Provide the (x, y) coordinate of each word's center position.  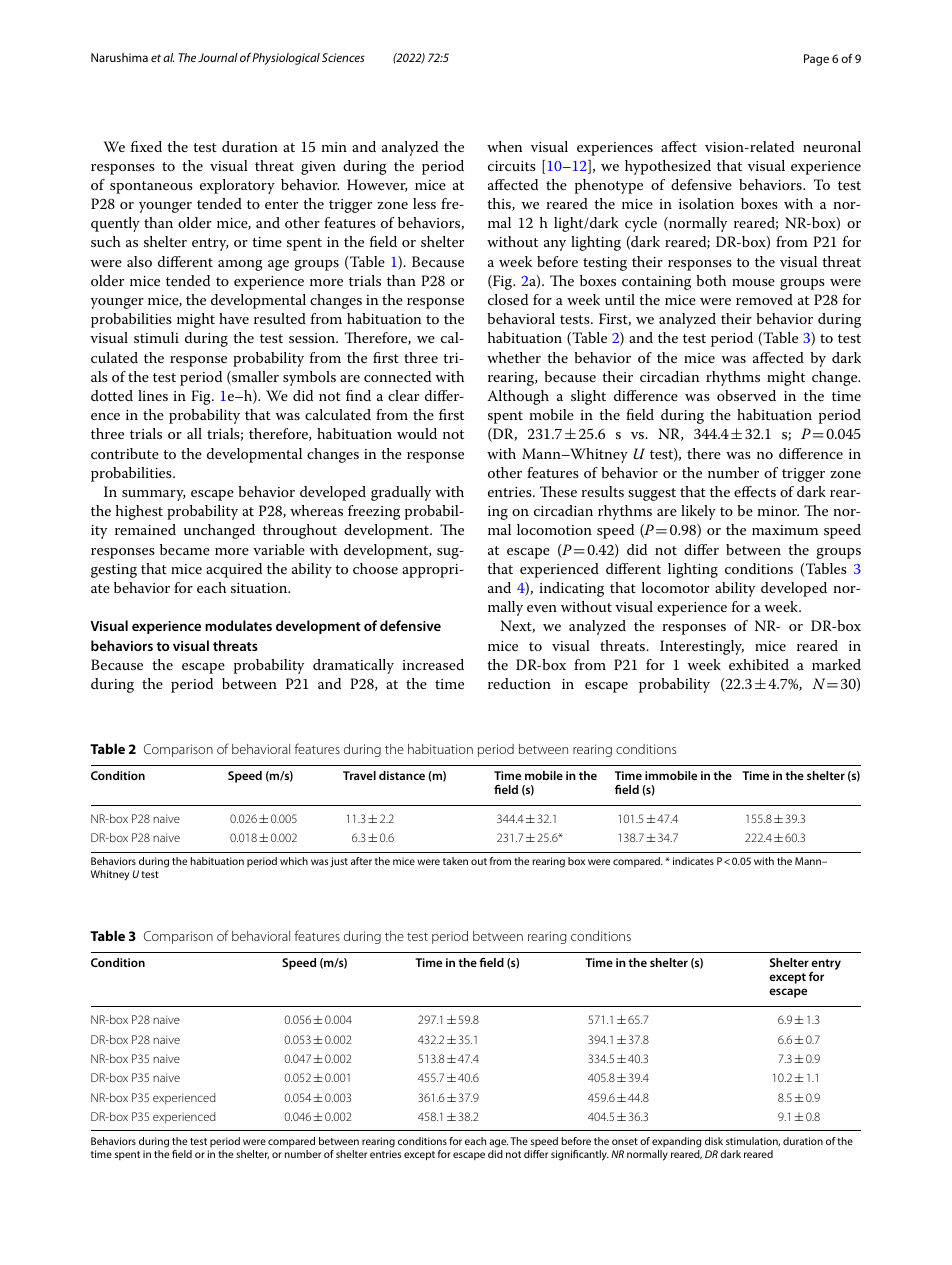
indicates (693, 861)
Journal (218, 57)
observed (746, 395)
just (339, 862)
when (505, 146)
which (294, 861)
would (417, 433)
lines (153, 395)
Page (816, 60)
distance (402, 775)
